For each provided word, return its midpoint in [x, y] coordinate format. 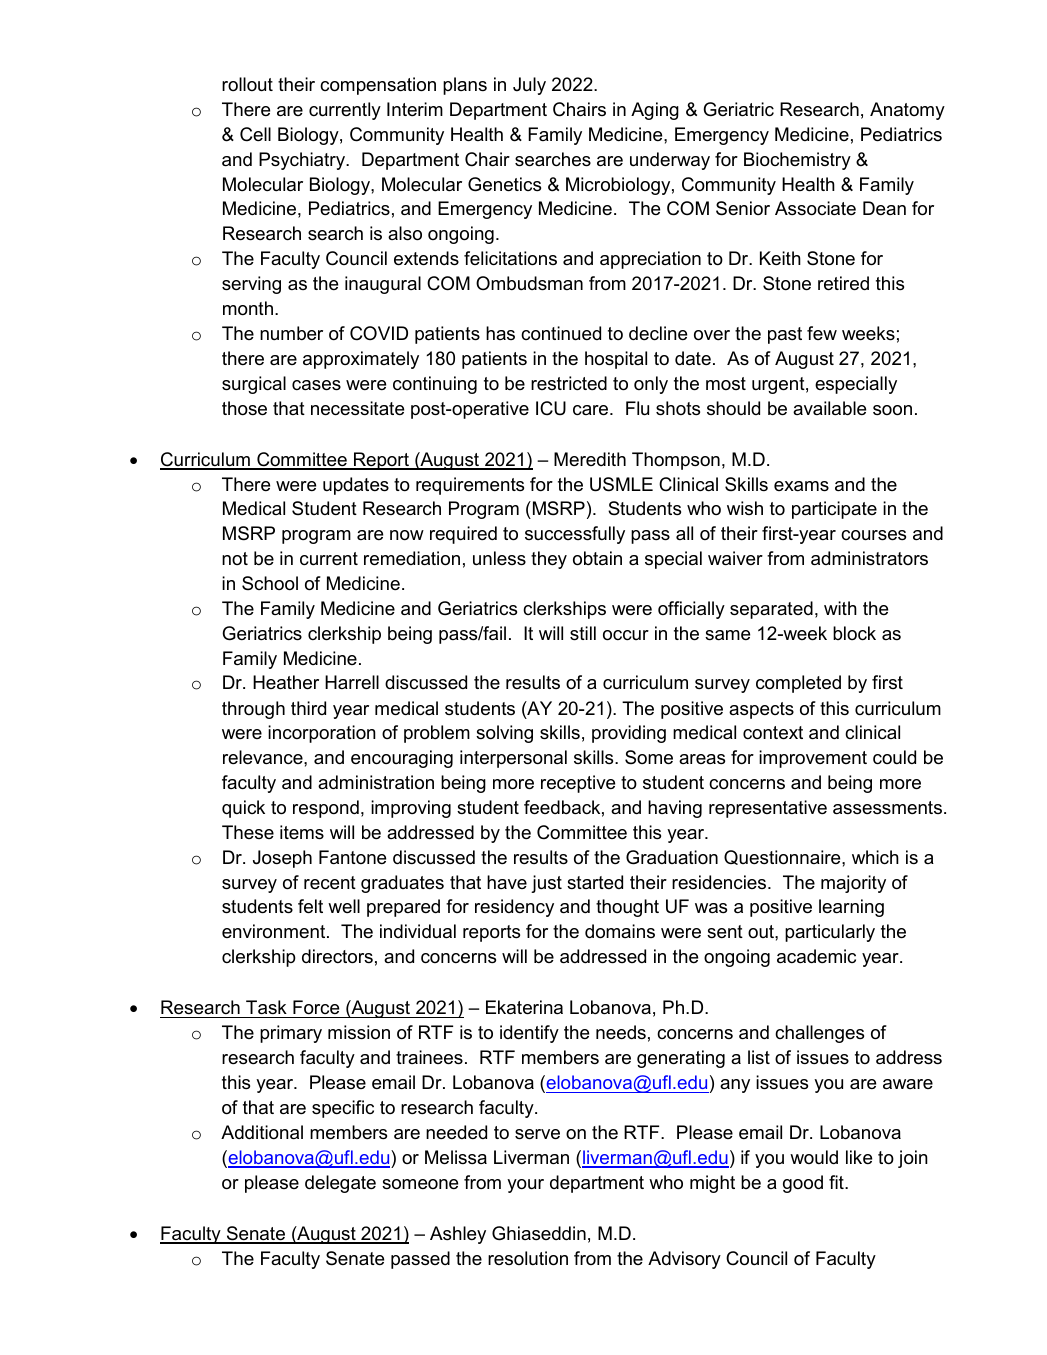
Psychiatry [303, 161]
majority [853, 884]
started [595, 882]
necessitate [357, 408]
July [529, 86]
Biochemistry [797, 161]
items [302, 832]
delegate [340, 1184]
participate [834, 510]
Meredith [590, 459]
